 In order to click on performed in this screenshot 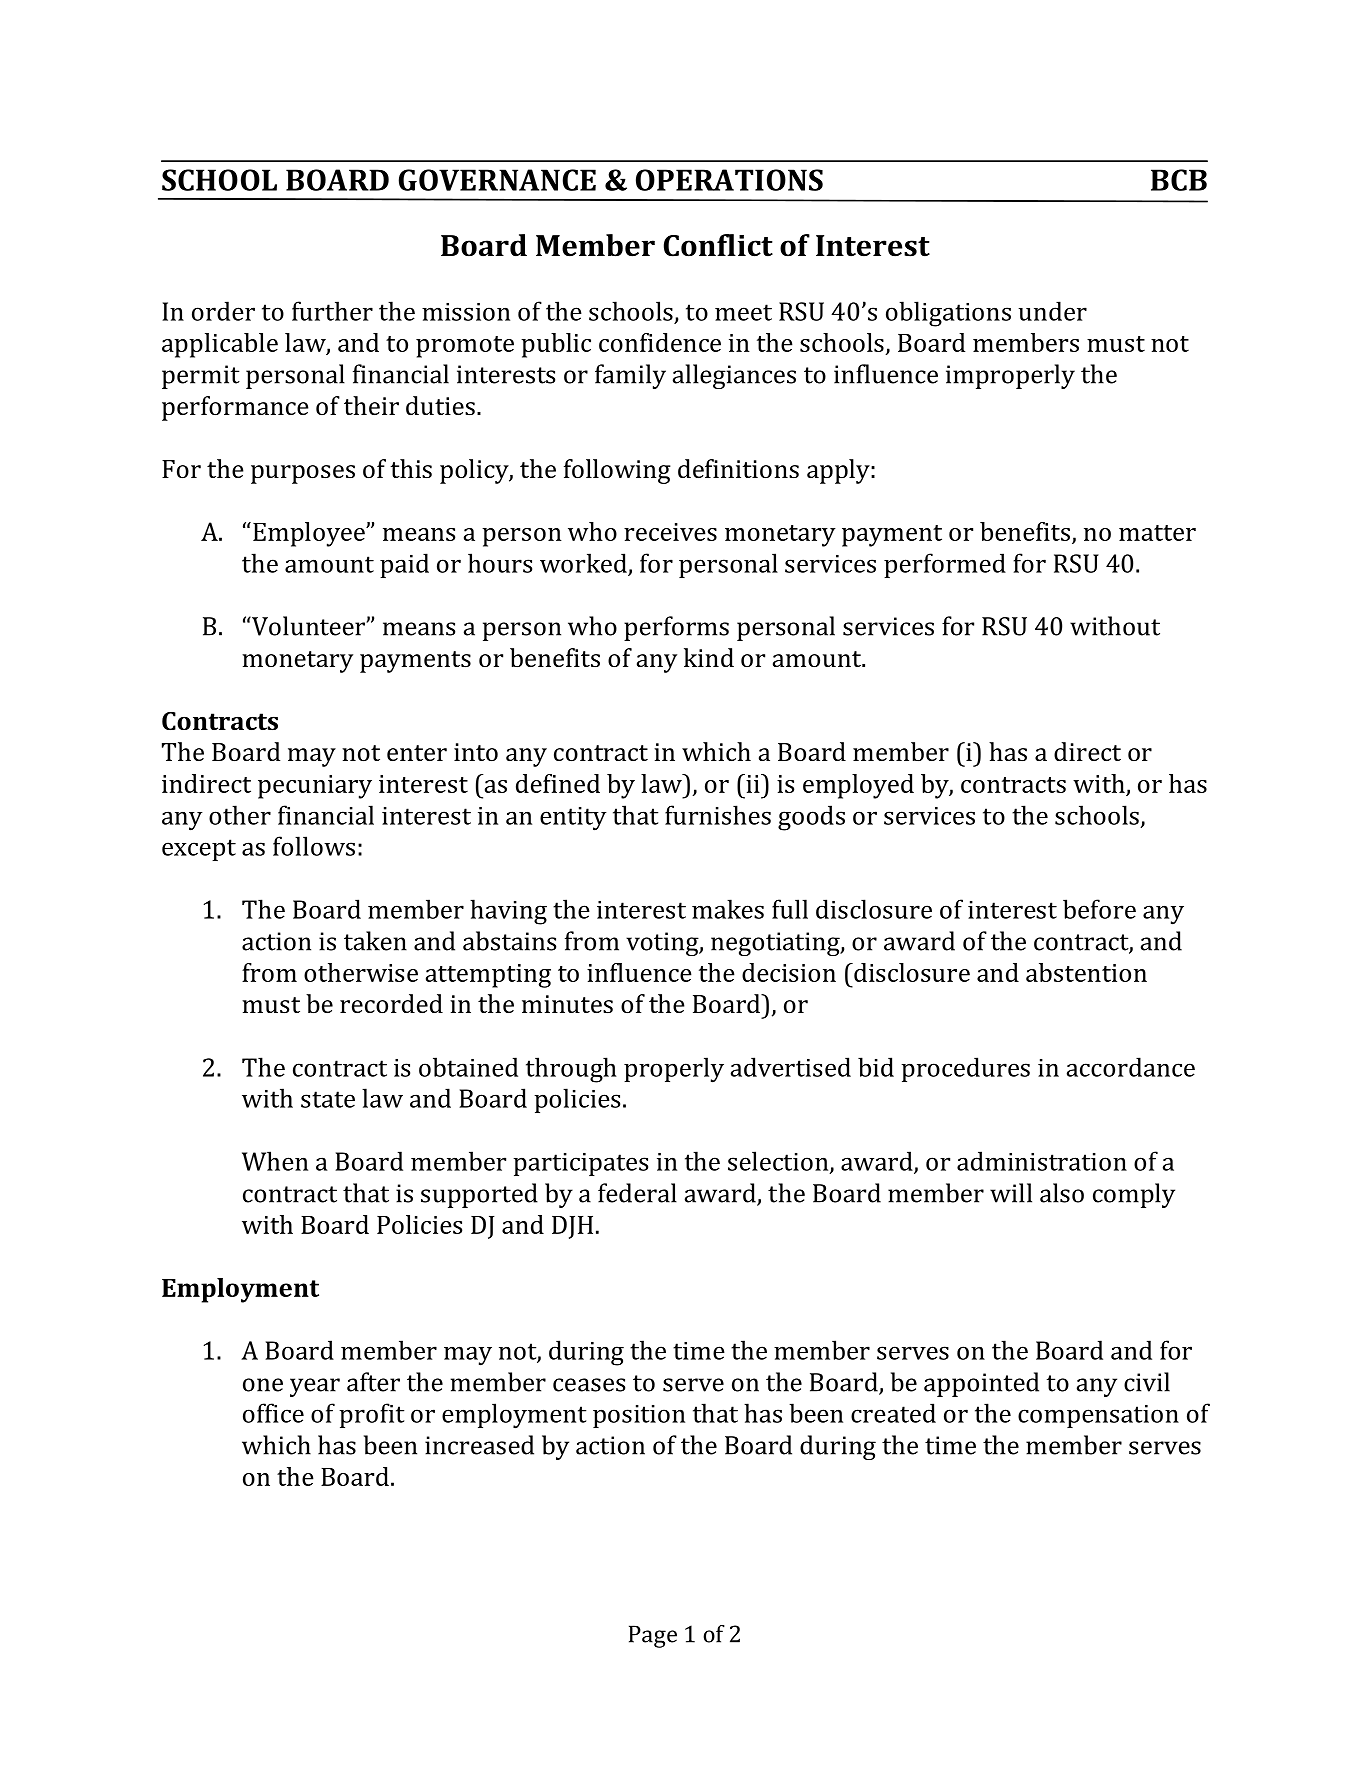, I will do `click(945, 565)`.
